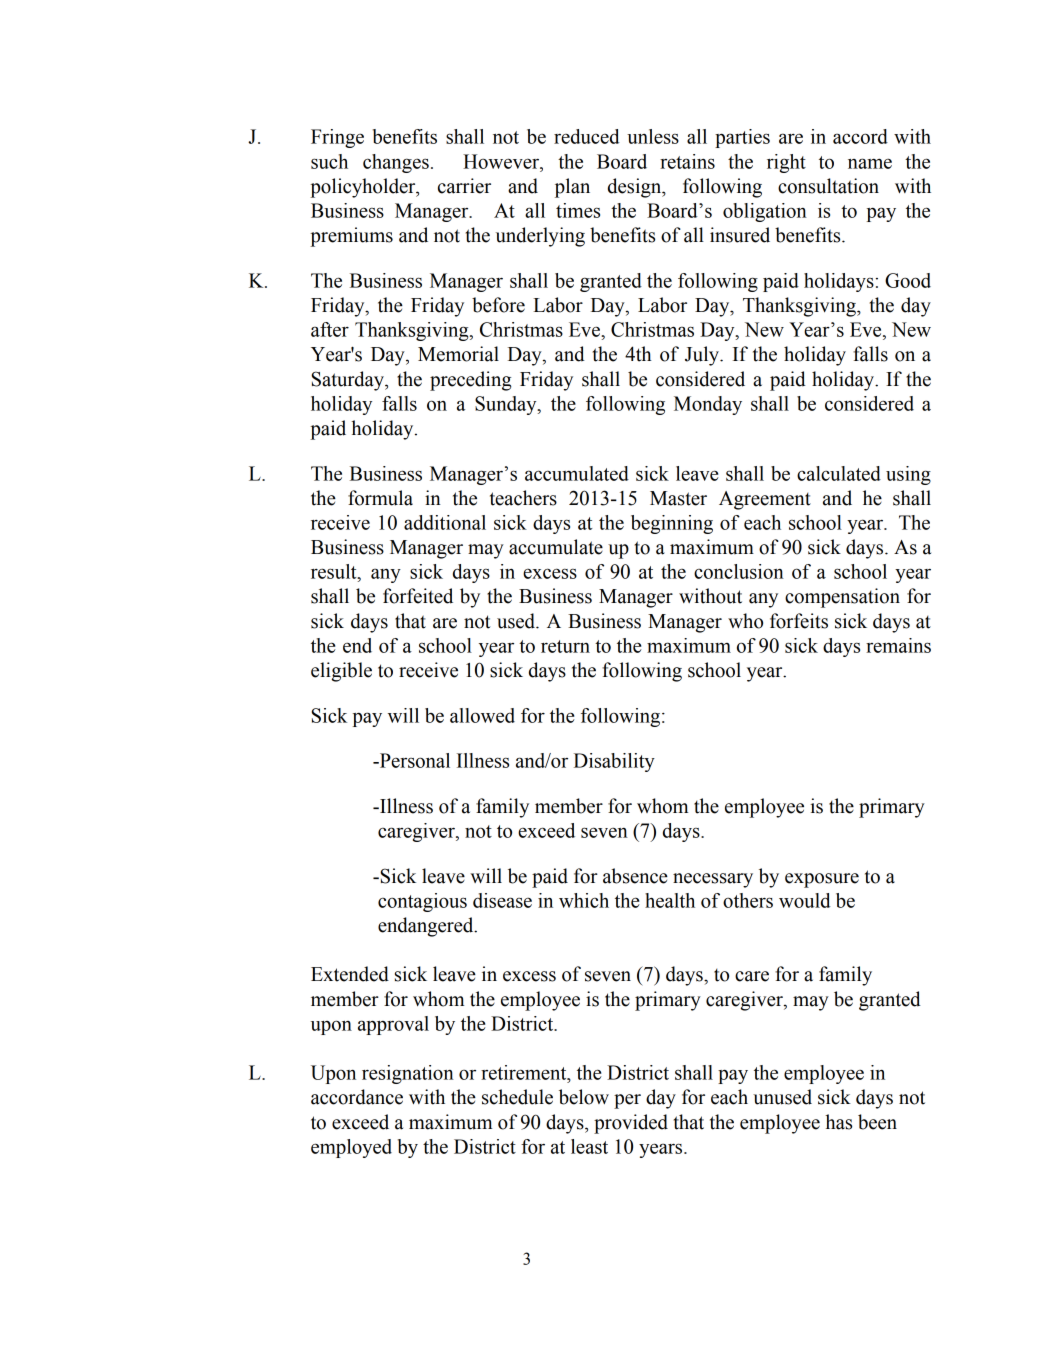 This screenshot has width=1056, height=1367. Describe the element at coordinates (408, 1074) in the screenshot. I see `resignation` at that location.
